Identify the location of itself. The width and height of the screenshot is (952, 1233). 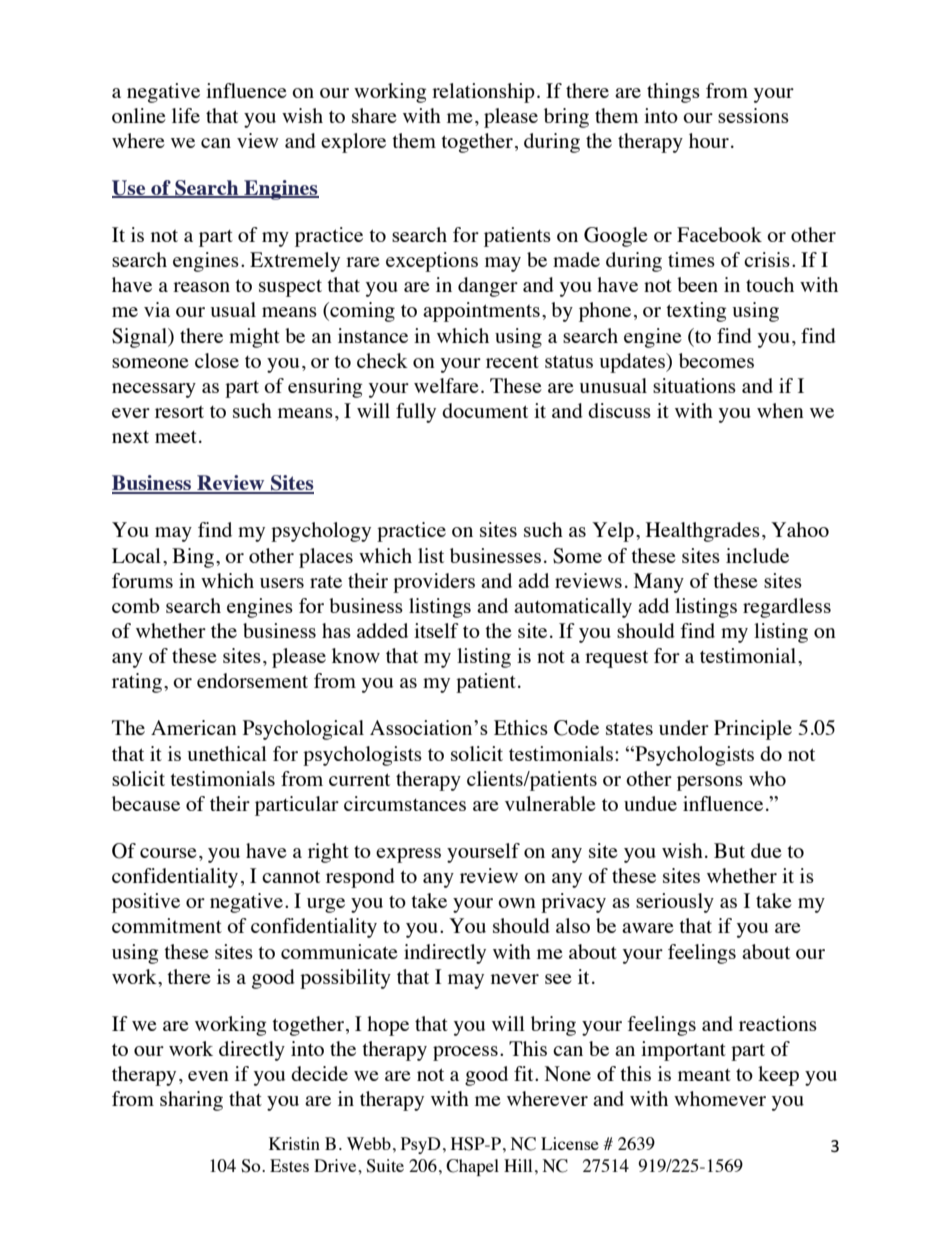
(436, 630).
